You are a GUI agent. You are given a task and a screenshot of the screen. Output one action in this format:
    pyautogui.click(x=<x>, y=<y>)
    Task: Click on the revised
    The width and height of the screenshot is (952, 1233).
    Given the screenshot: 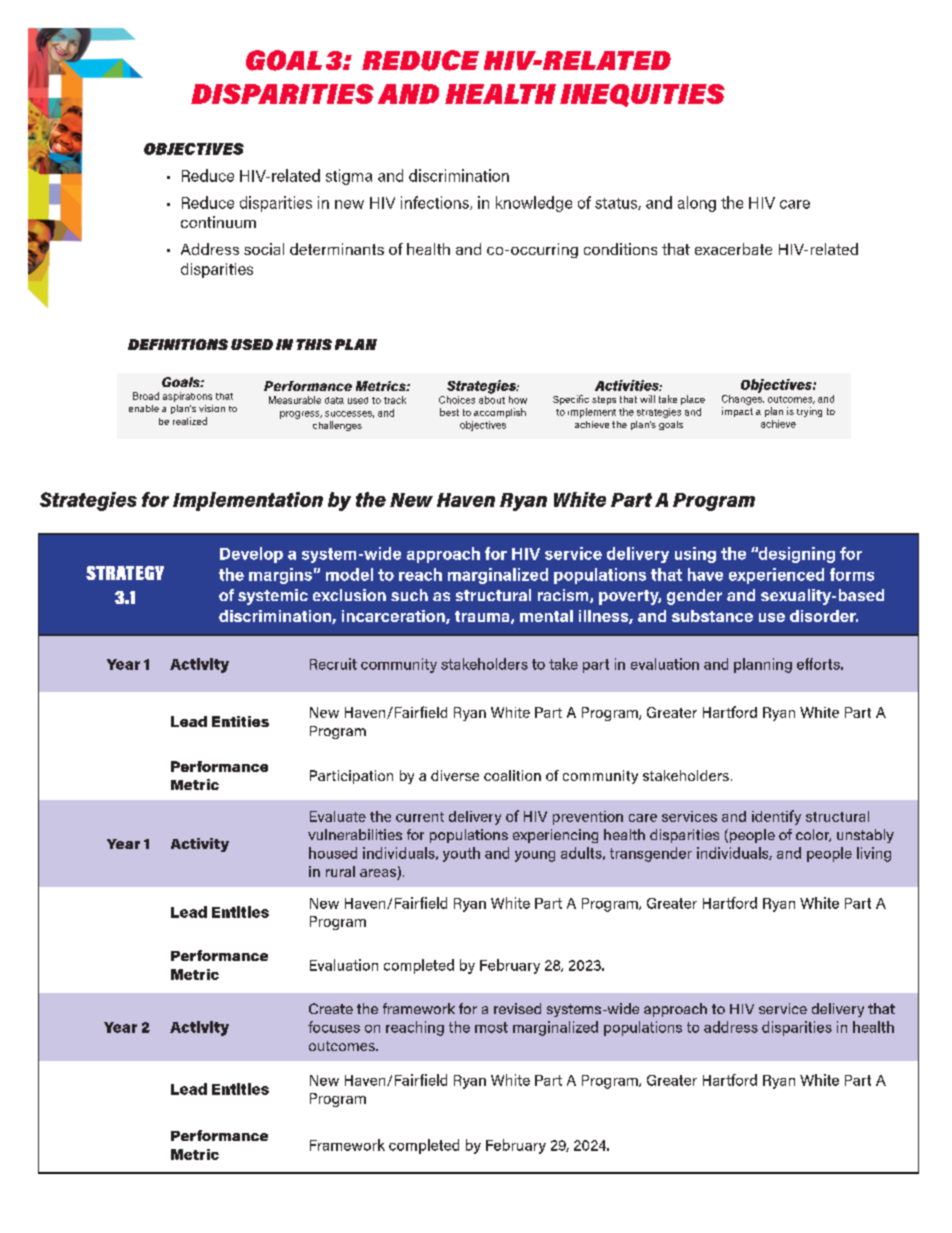 What is the action you would take?
    pyautogui.click(x=517, y=1008)
